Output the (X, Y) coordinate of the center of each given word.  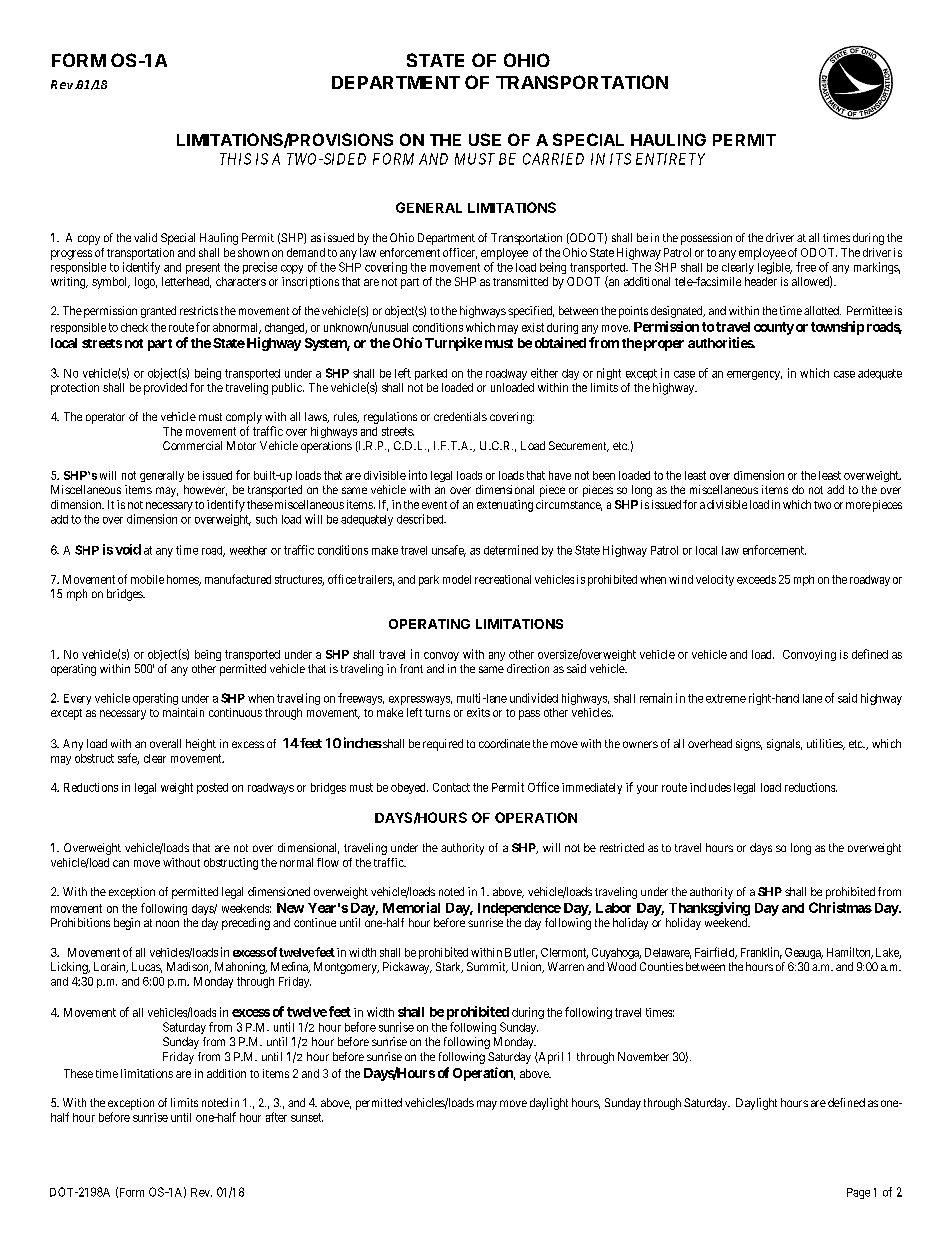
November (643, 1056)
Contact (451, 787)
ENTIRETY (670, 159)
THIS (235, 159)
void (128, 549)
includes (710, 787)
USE (485, 139)
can (121, 863)
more (858, 505)
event (434, 505)
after (276, 1117)
